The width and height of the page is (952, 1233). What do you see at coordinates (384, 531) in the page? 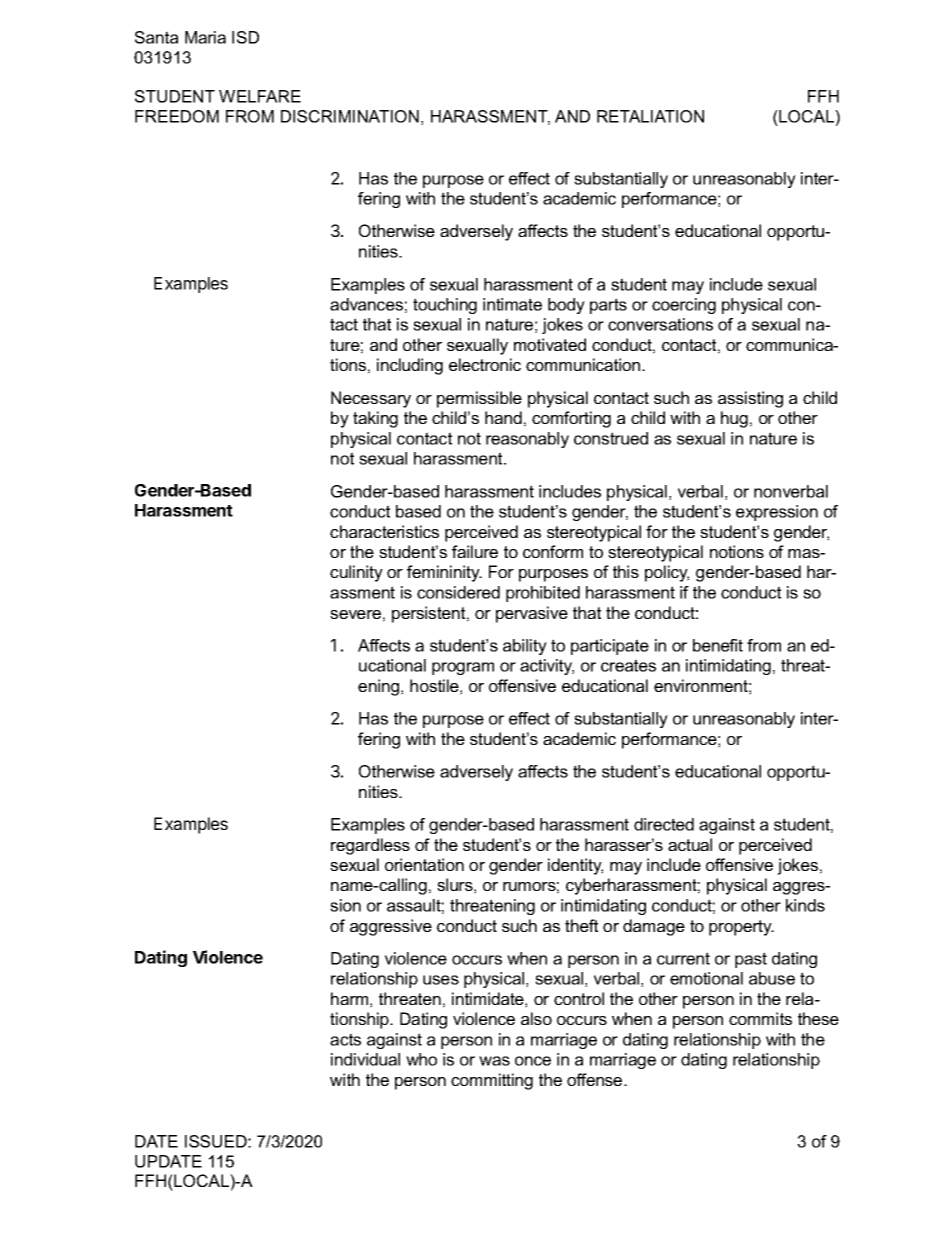
I see `characteristics` at bounding box center [384, 531].
